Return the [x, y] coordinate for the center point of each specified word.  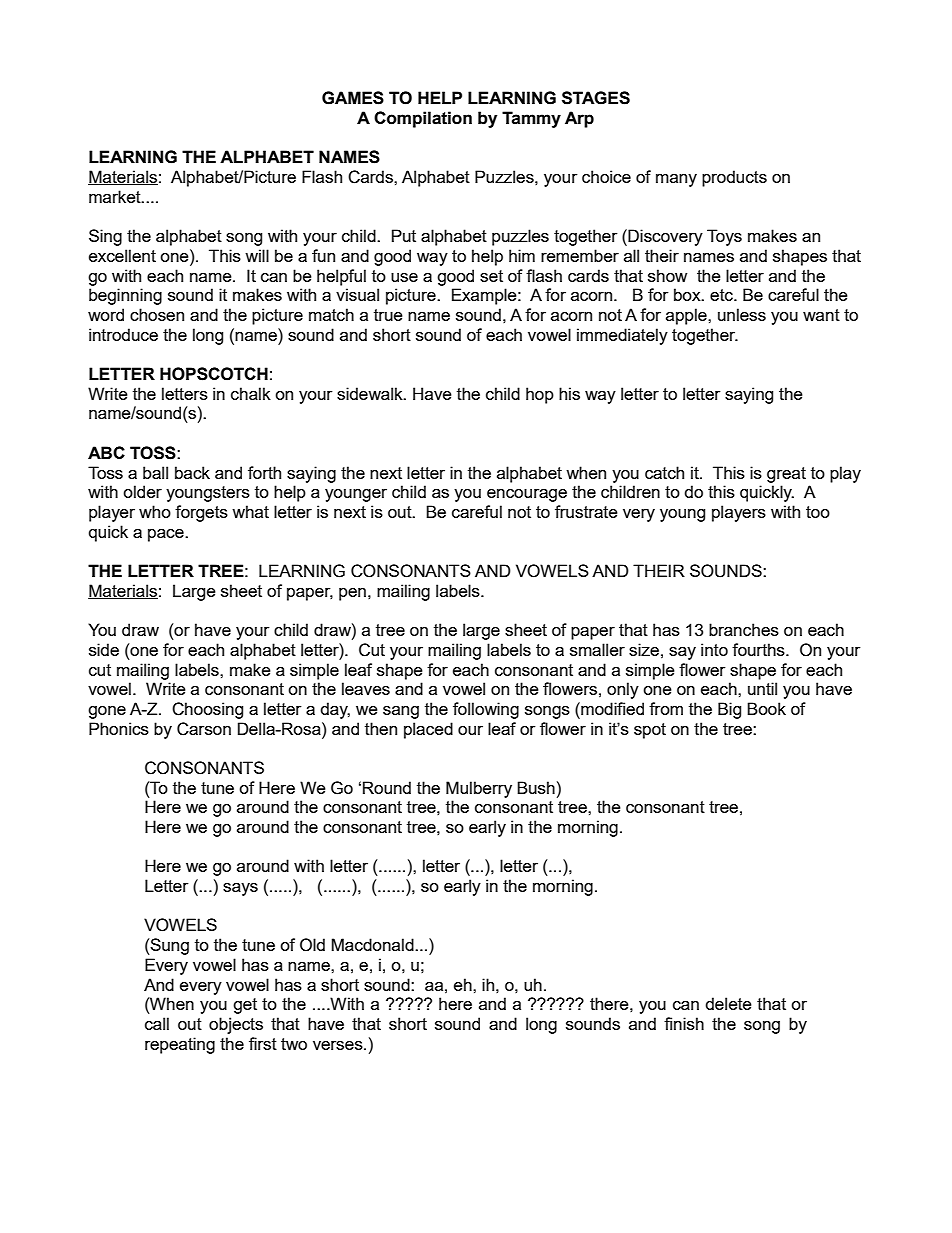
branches [744, 629]
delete [728, 1003]
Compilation [423, 119]
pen [352, 594]
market [116, 196]
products [734, 178]
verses [339, 1045]
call [157, 1023]
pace [167, 535]
